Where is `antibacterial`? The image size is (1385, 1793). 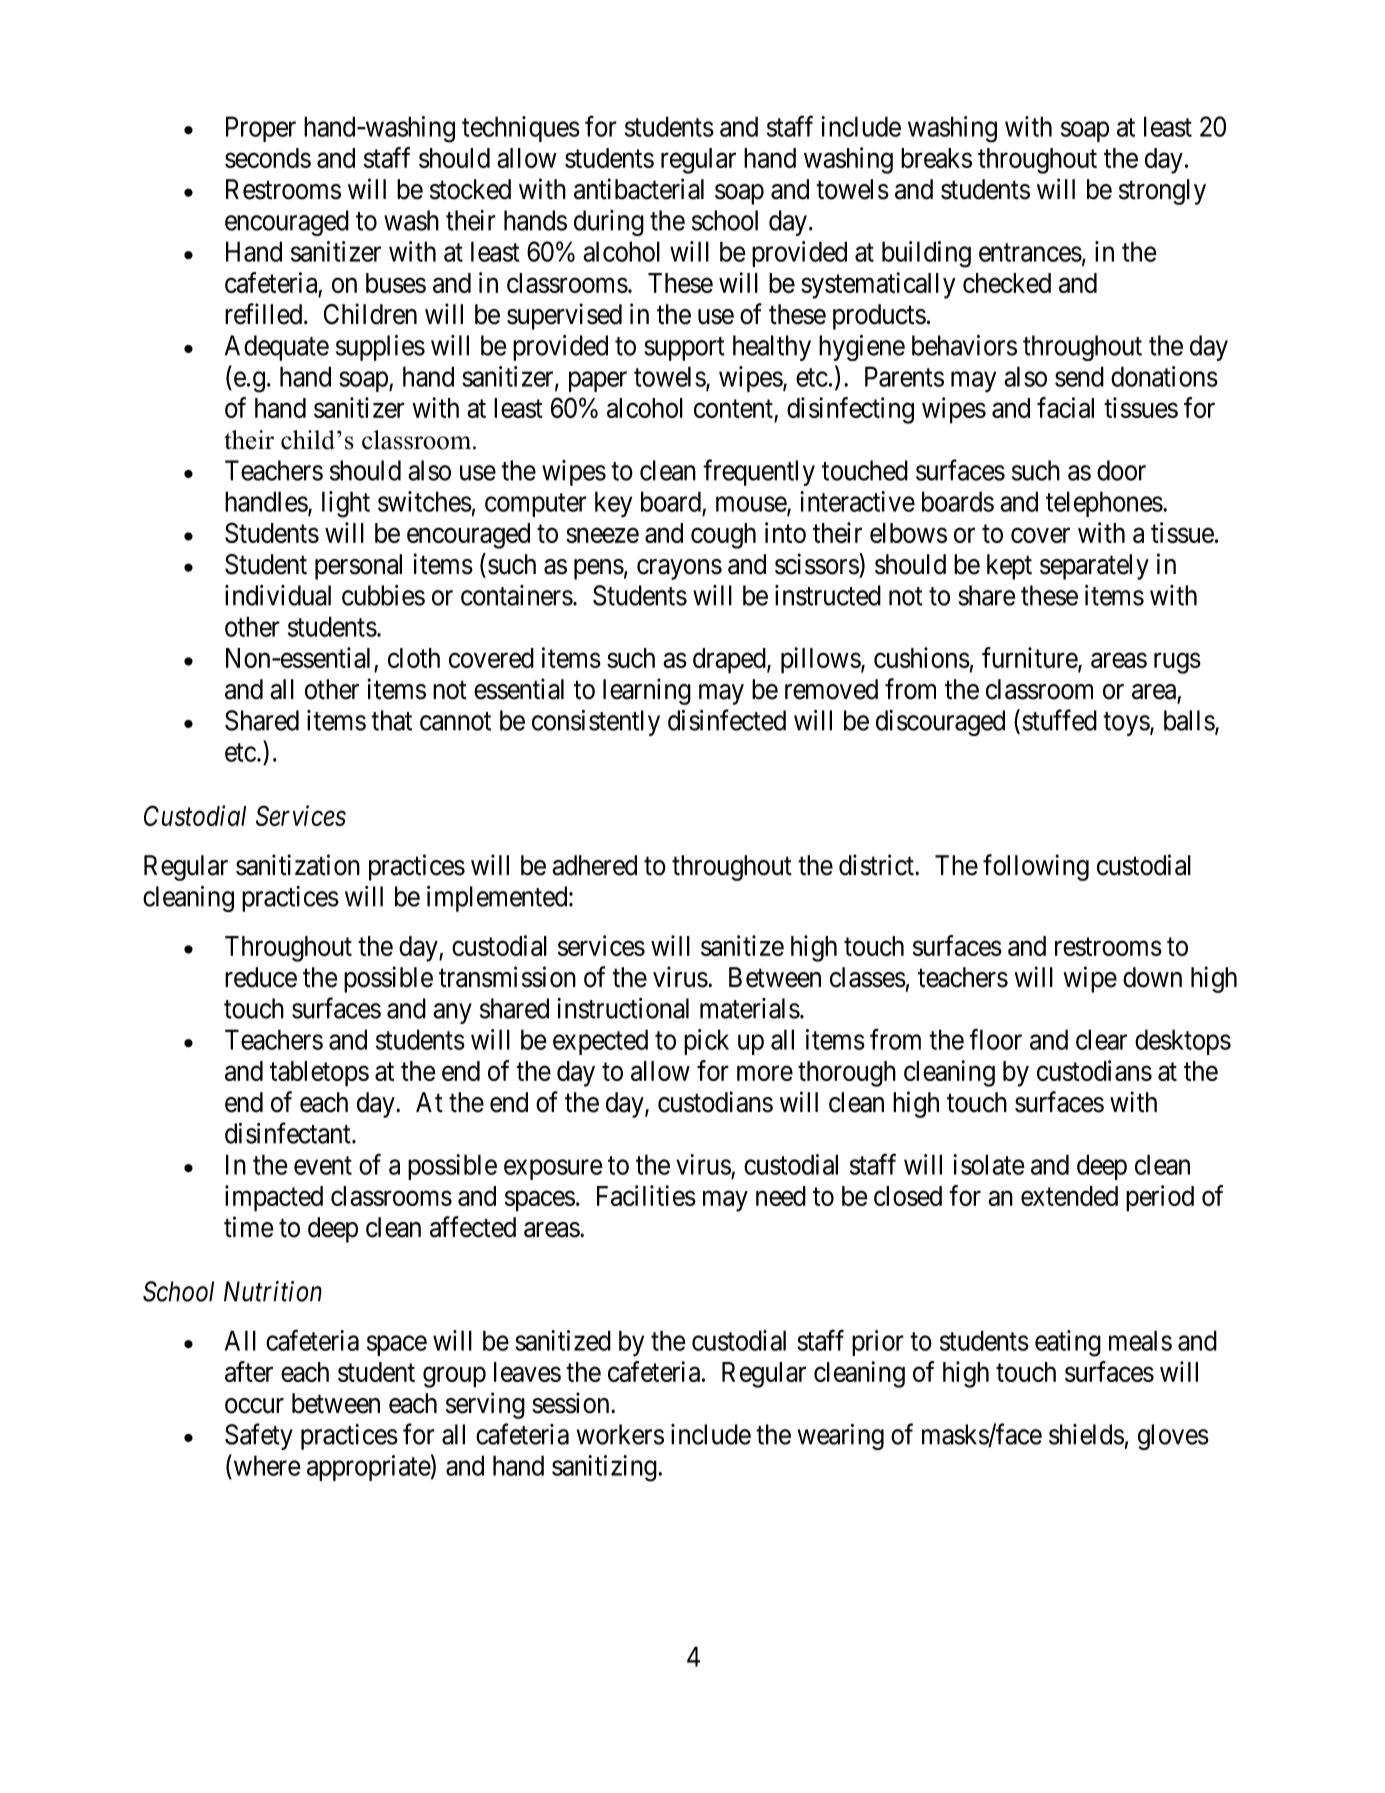
antibacterial is located at coordinates (639, 189).
